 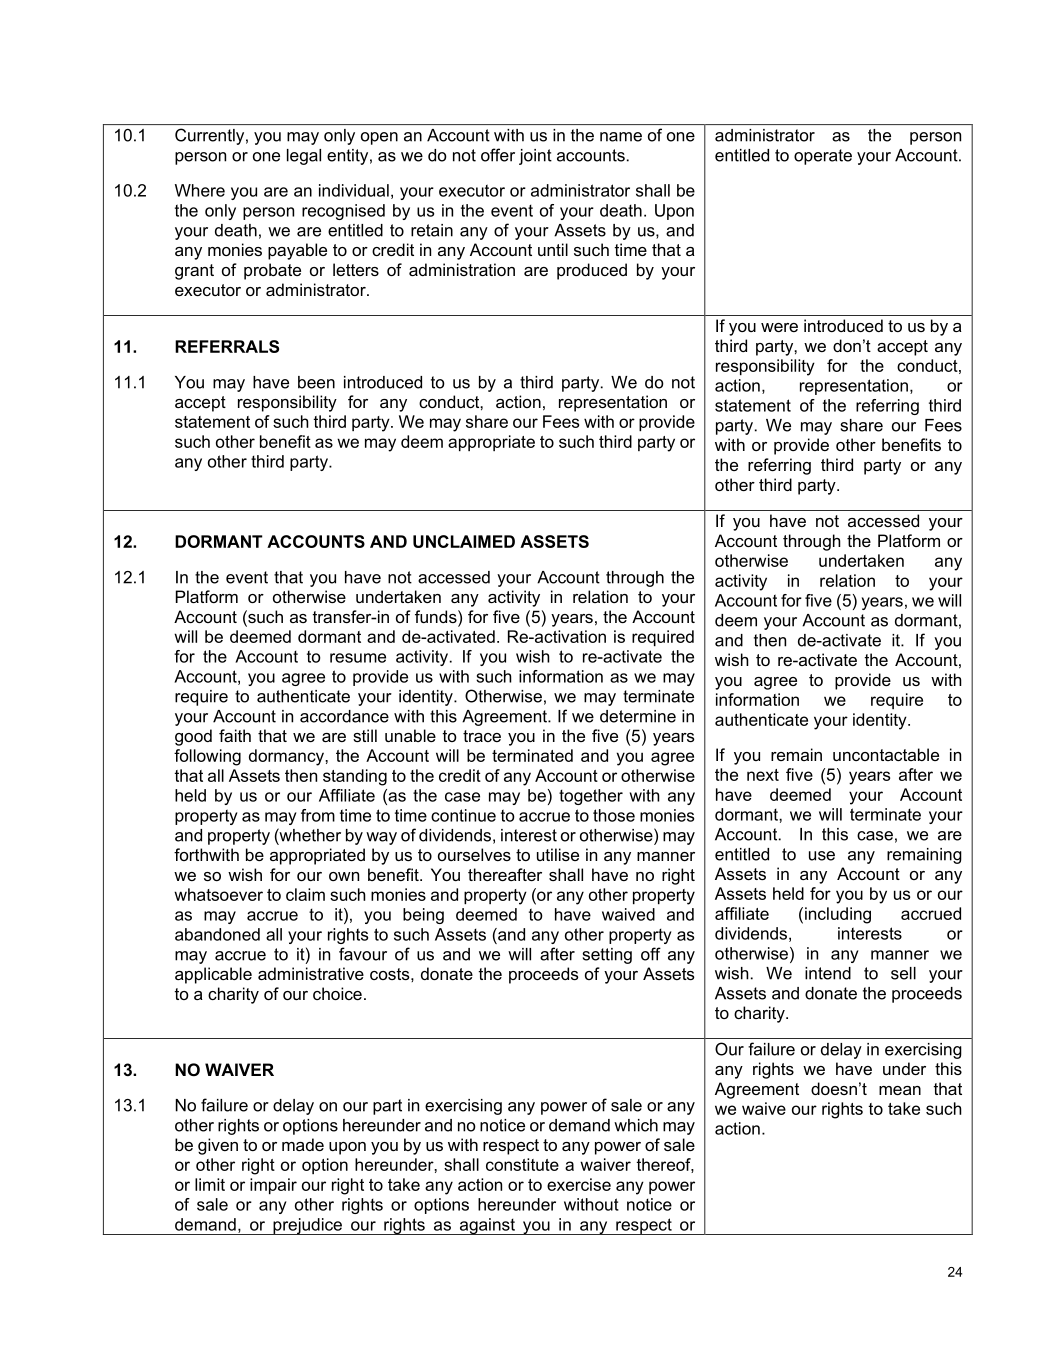 I want to click on resume, so click(x=358, y=658).
